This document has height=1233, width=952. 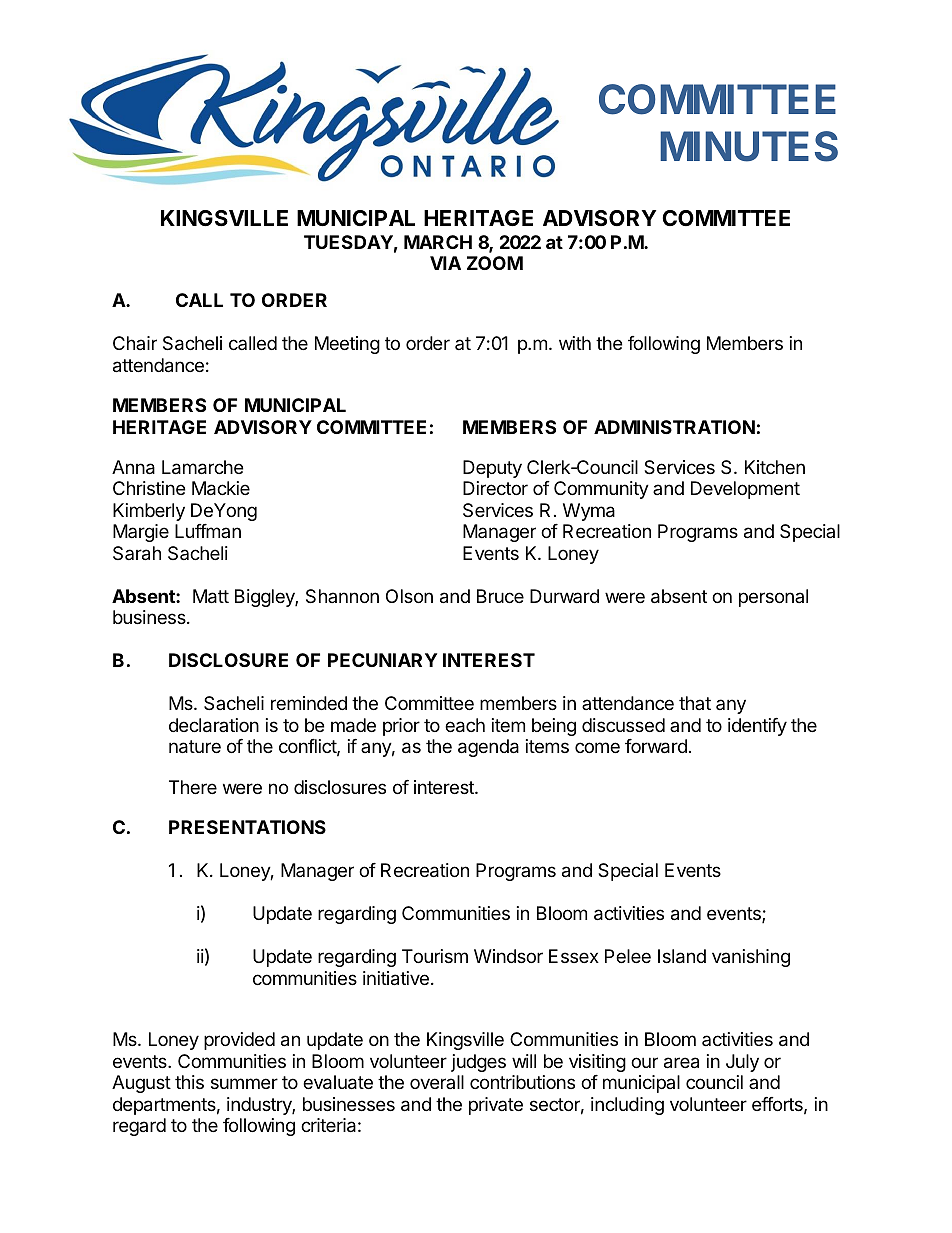 I want to click on agenda, so click(x=488, y=748).
